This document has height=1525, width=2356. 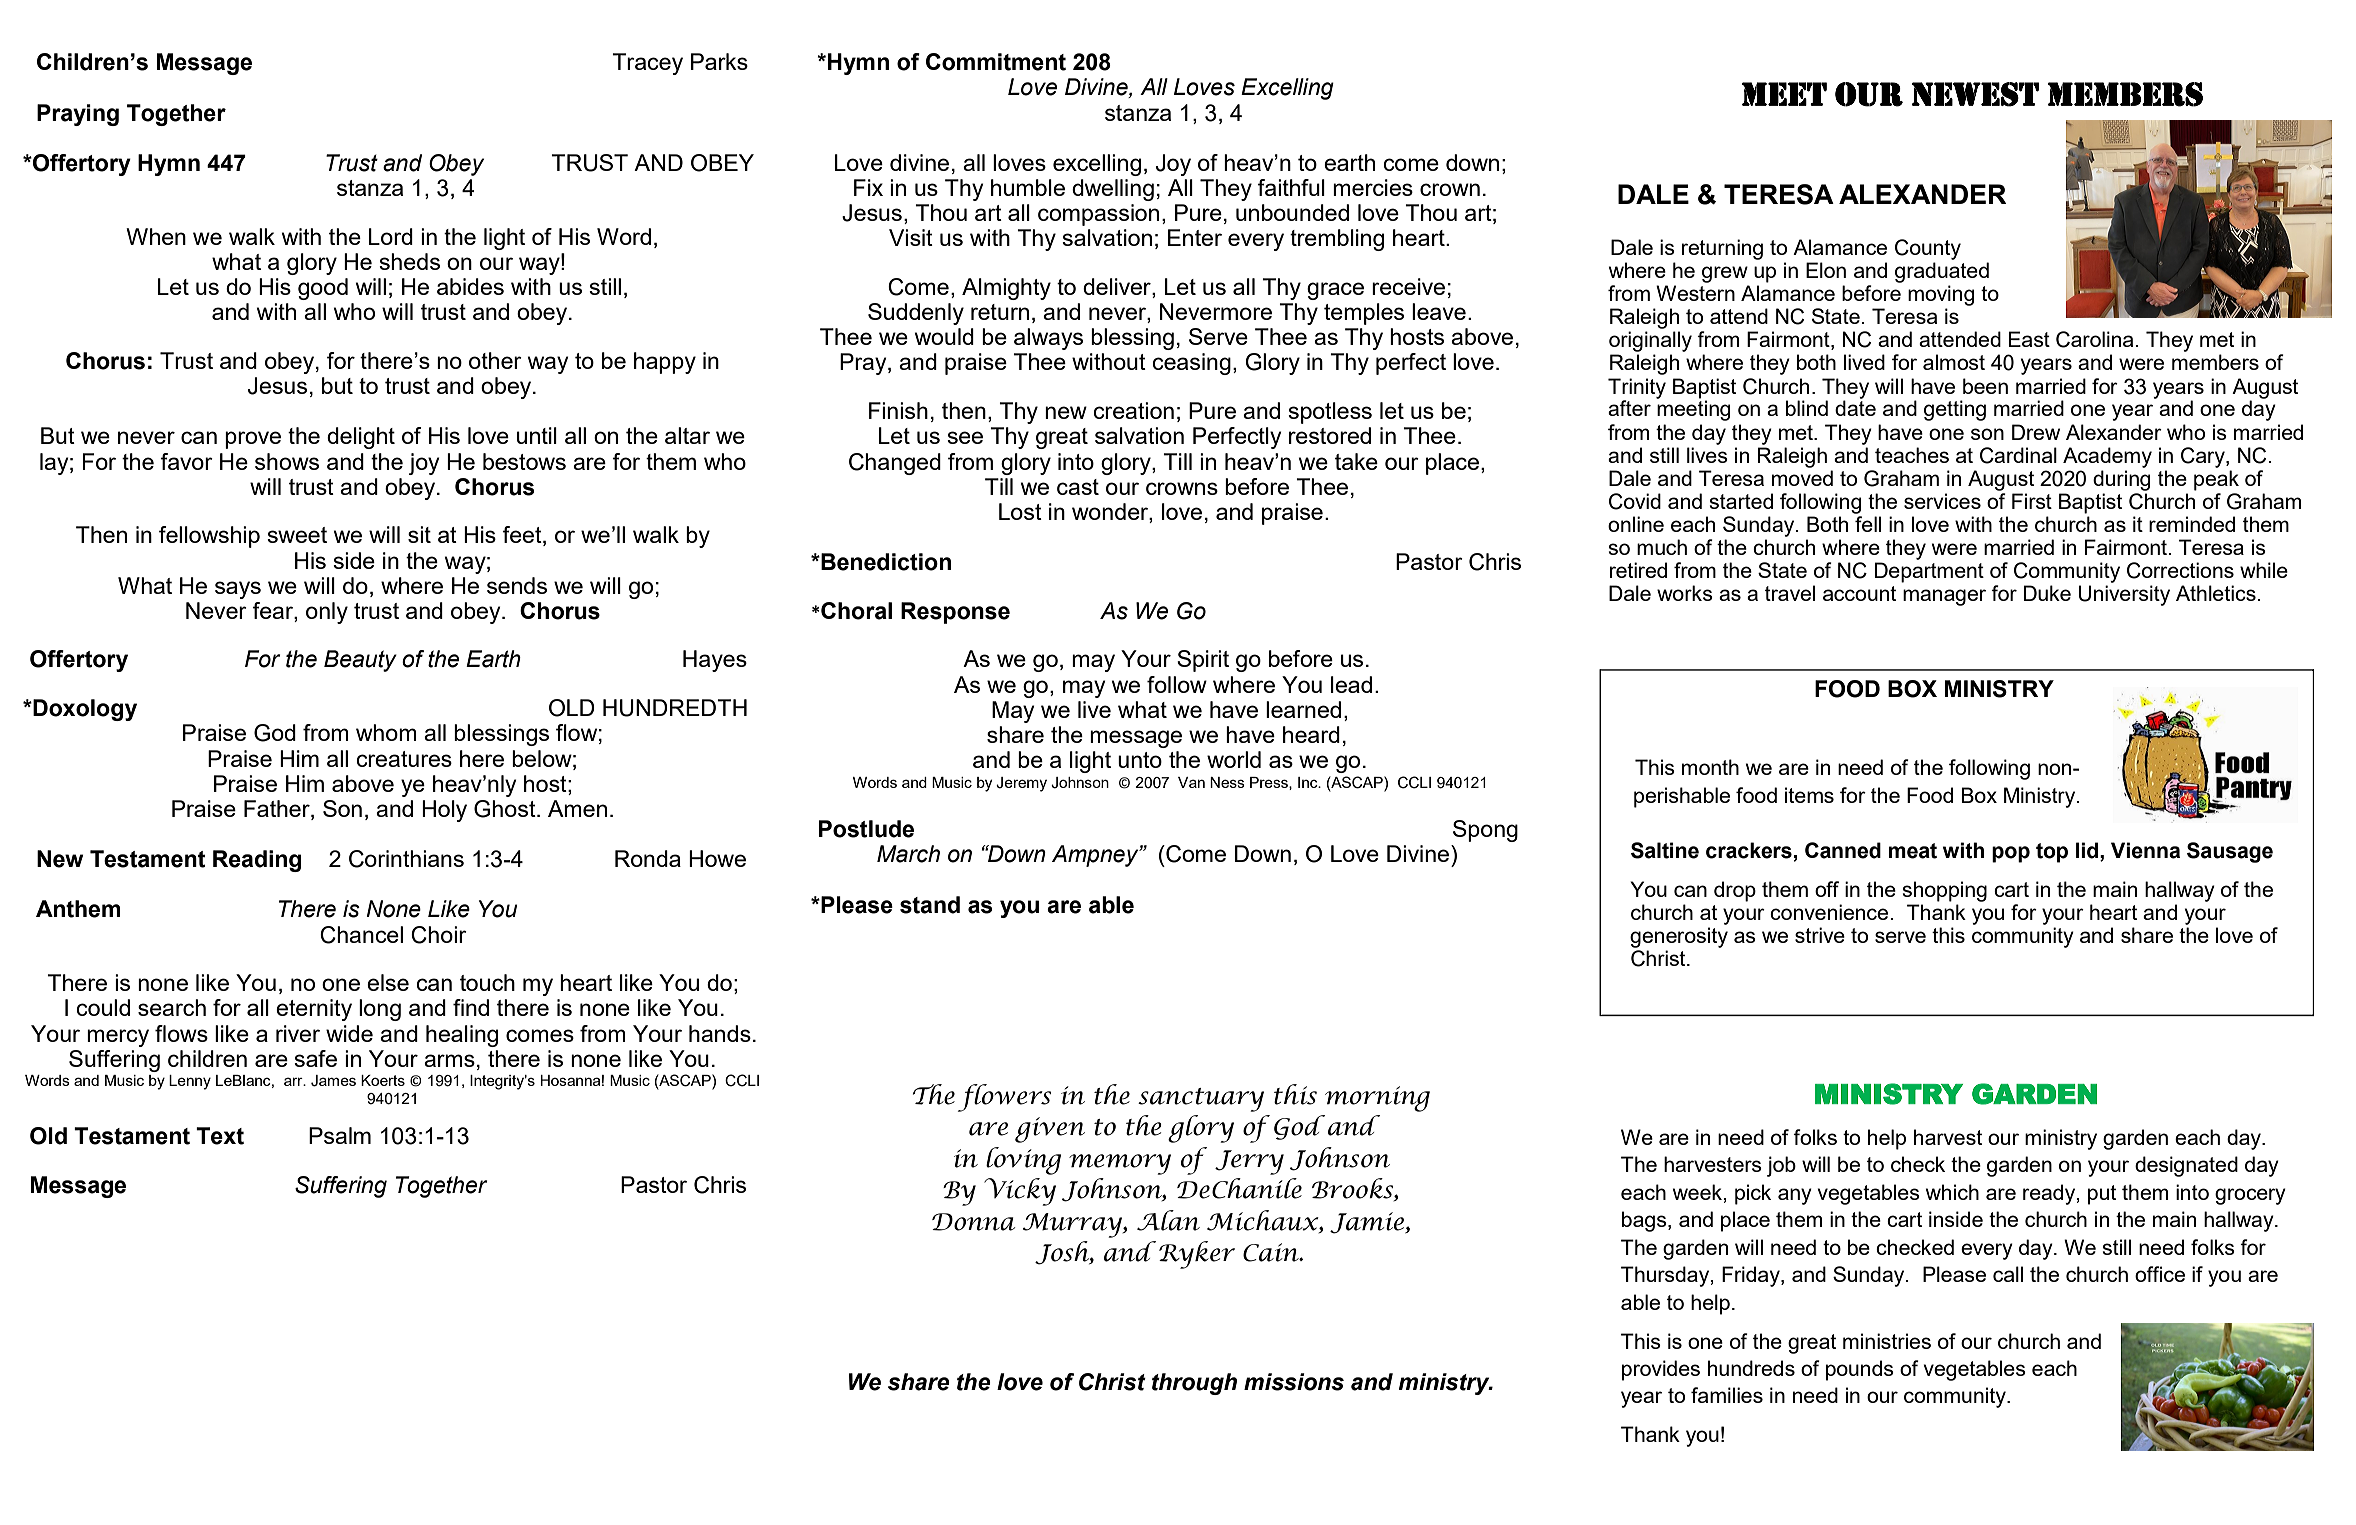 What do you see at coordinates (1078, 487) in the document?
I see `cast` at bounding box center [1078, 487].
